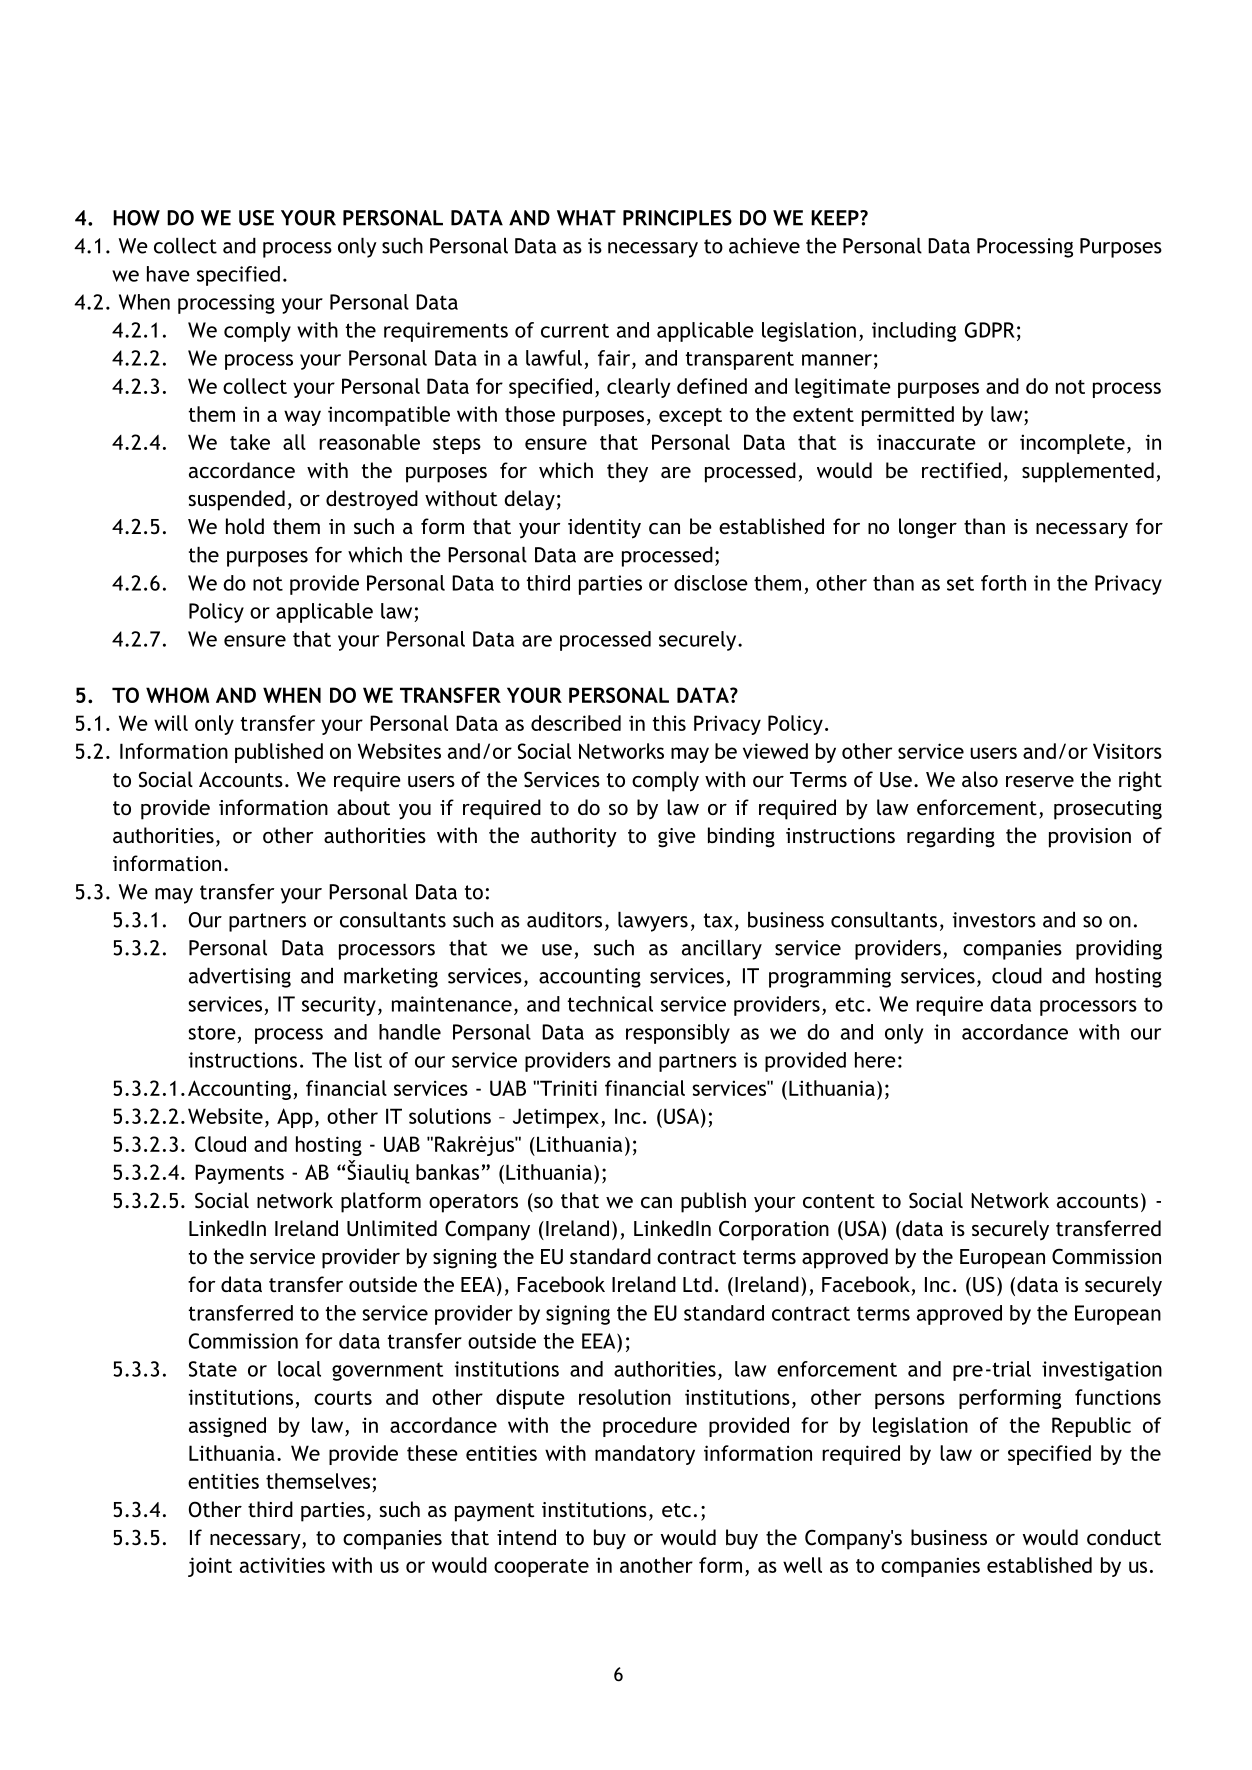 The width and height of the screenshot is (1252, 1770). What do you see at coordinates (677, 218) in the screenshot?
I see `PRINCIPLES` at bounding box center [677, 218].
